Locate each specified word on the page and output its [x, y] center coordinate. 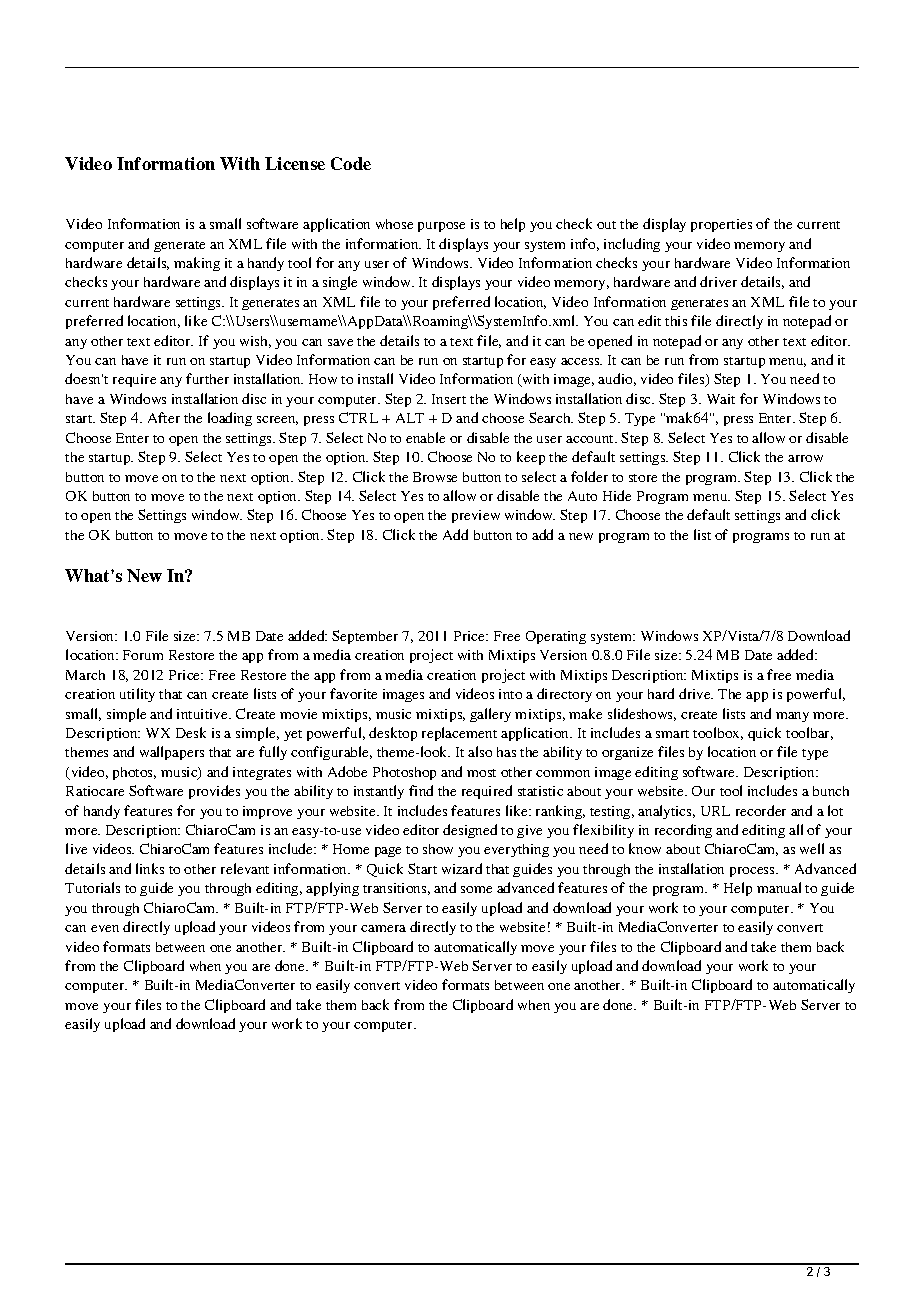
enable [425, 437]
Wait [721, 399]
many [792, 717]
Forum [143, 655]
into [510, 694]
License [295, 163]
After [164, 417]
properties [721, 225]
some [476, 889]
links [150, 868]
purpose [441, 227]
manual [779, 887]
